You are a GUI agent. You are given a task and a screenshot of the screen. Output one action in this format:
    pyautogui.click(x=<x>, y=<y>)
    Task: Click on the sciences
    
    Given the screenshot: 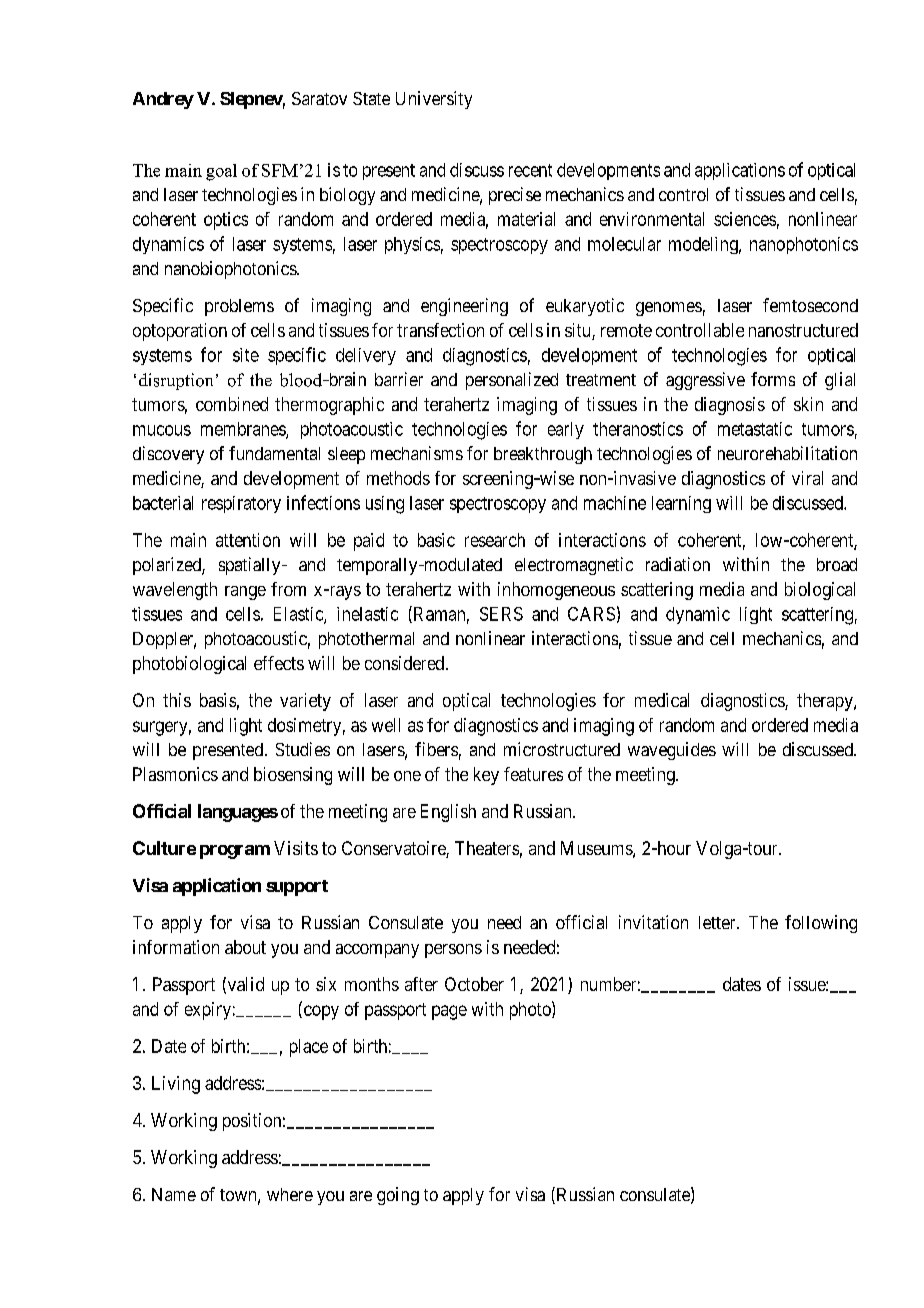 What is the action you would take?
    pyautogui.click(x=745, y=219)
